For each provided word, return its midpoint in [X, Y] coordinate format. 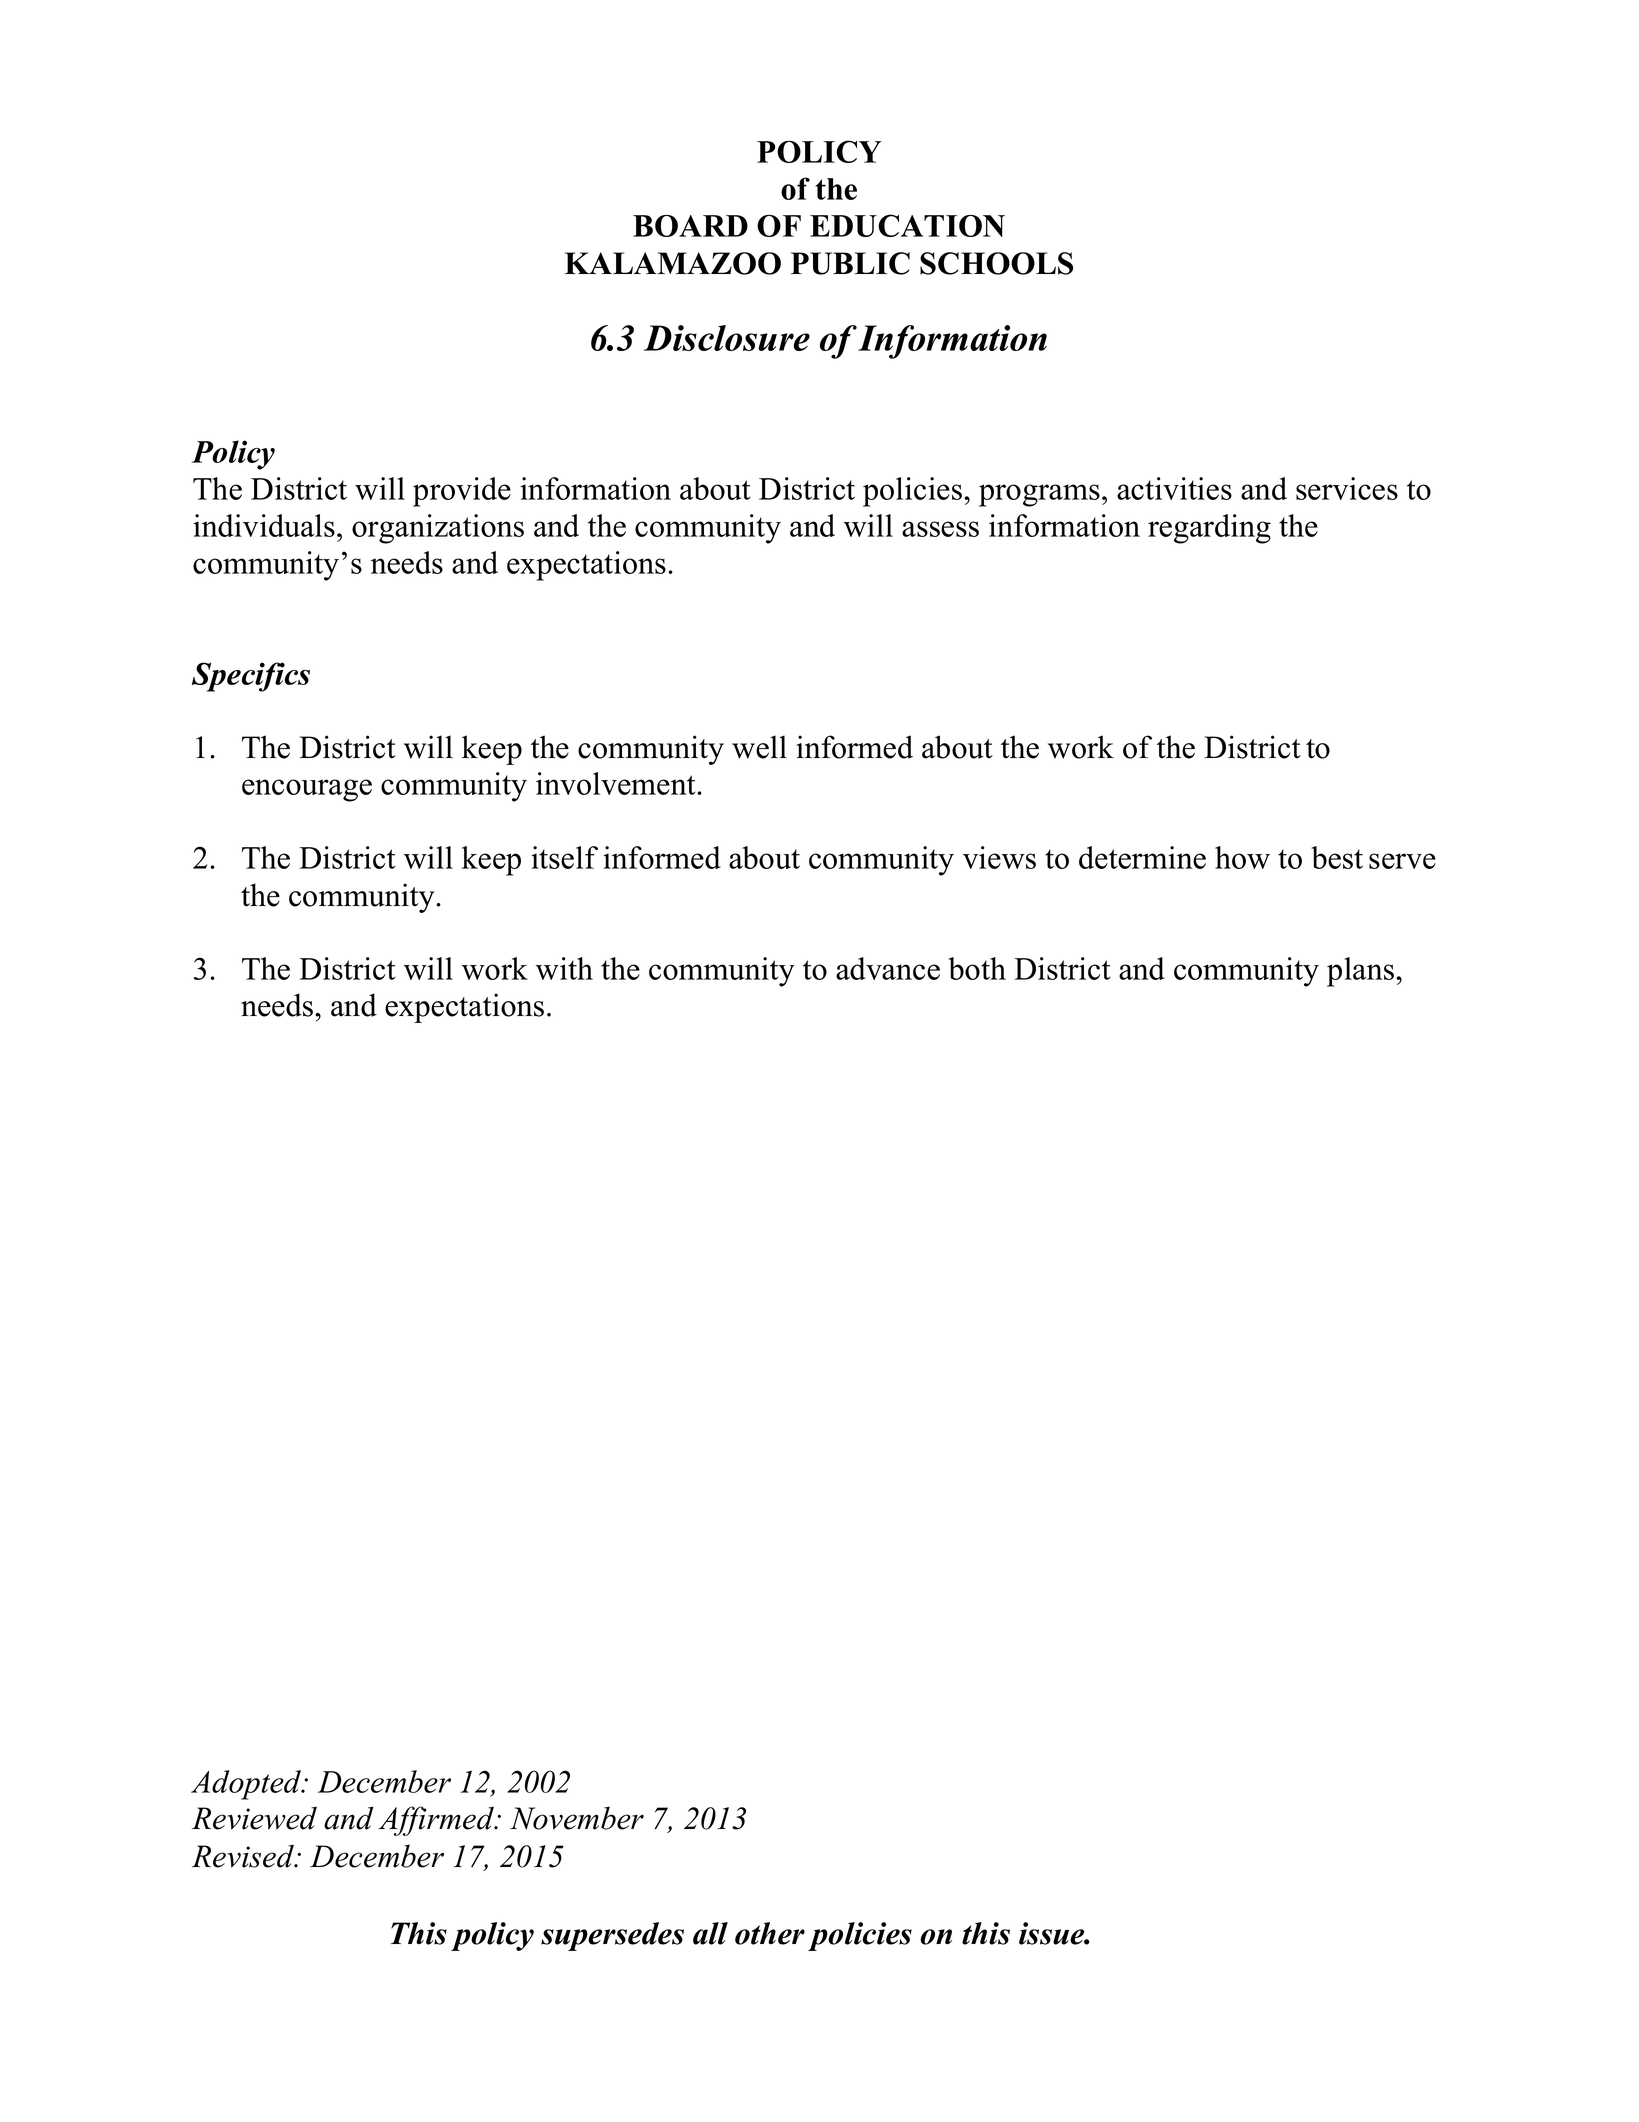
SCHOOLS [996, 263]
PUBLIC [850, 263]
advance [888, 968]
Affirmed [437, 1821]
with [564, 968]
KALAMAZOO [673, 263]
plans [1362, 972]
